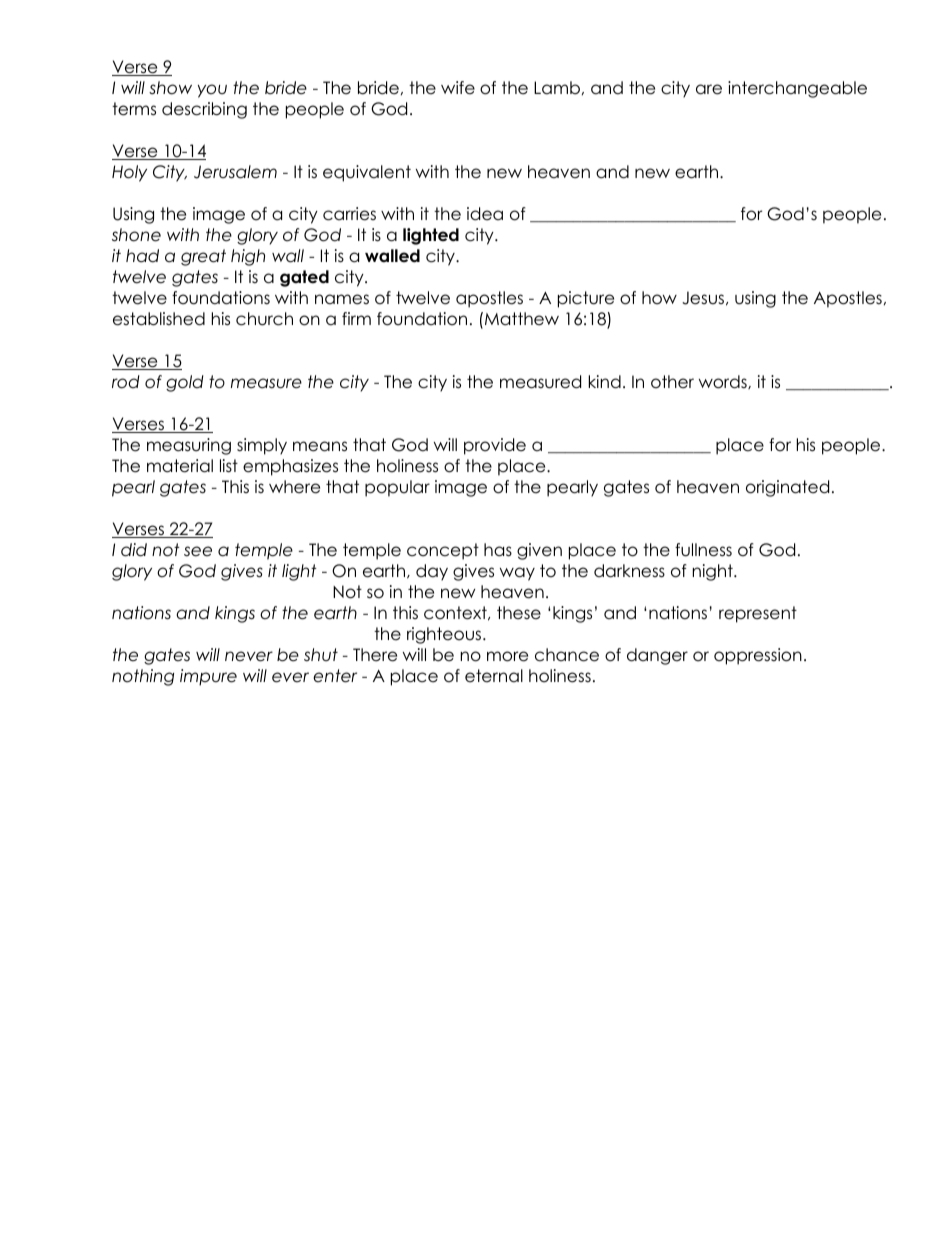 The width and height of the document is (952, 1233). Describe the element at coordinates (204, 110) in the document. I see `describing` at that location.
